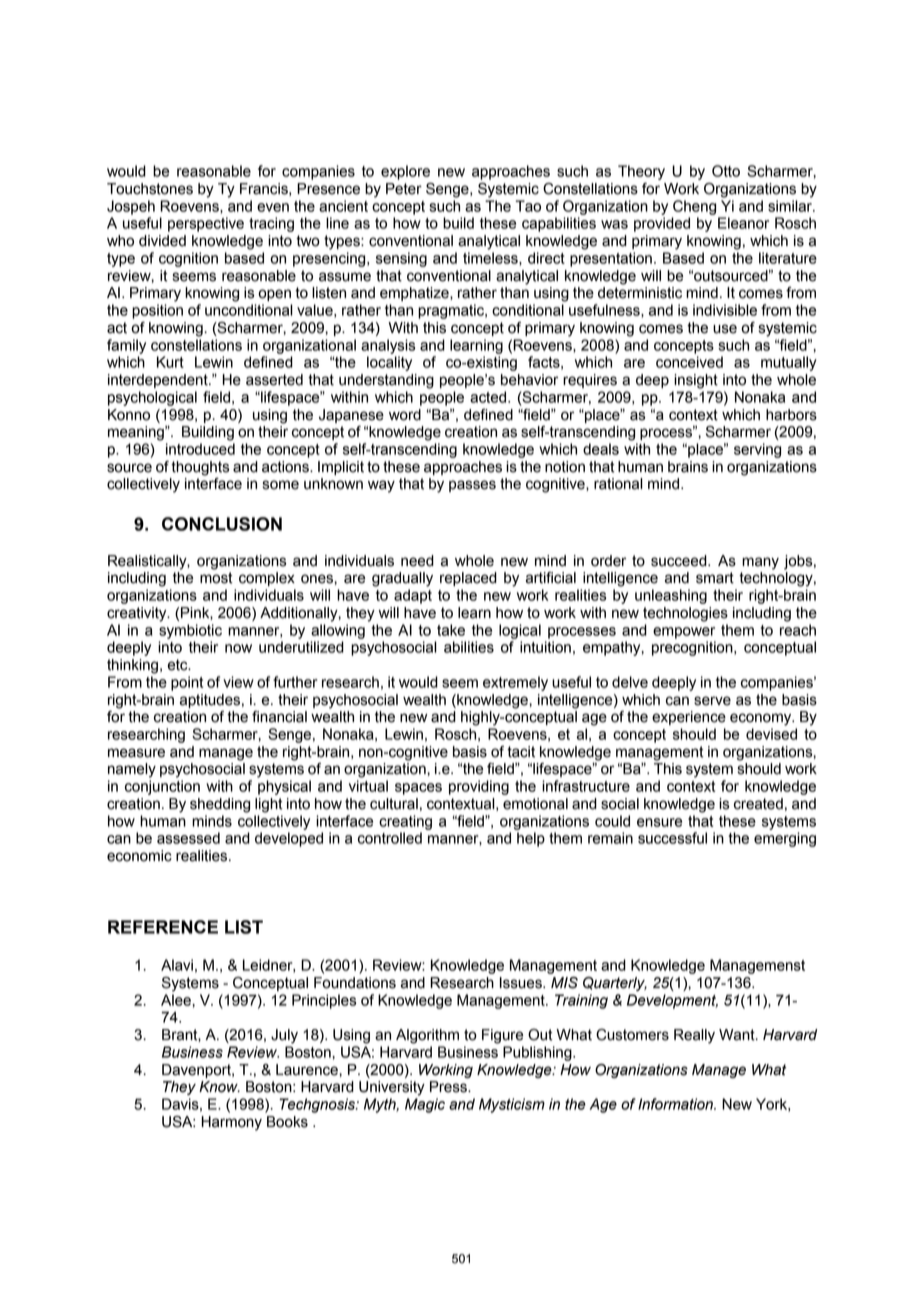 Image resolution: width=924 pixels, height=1308 pixels. What do you see at coordinates (222, 524) in the page?
I see `CONCLUSION` at bounding box center [222, 524].
